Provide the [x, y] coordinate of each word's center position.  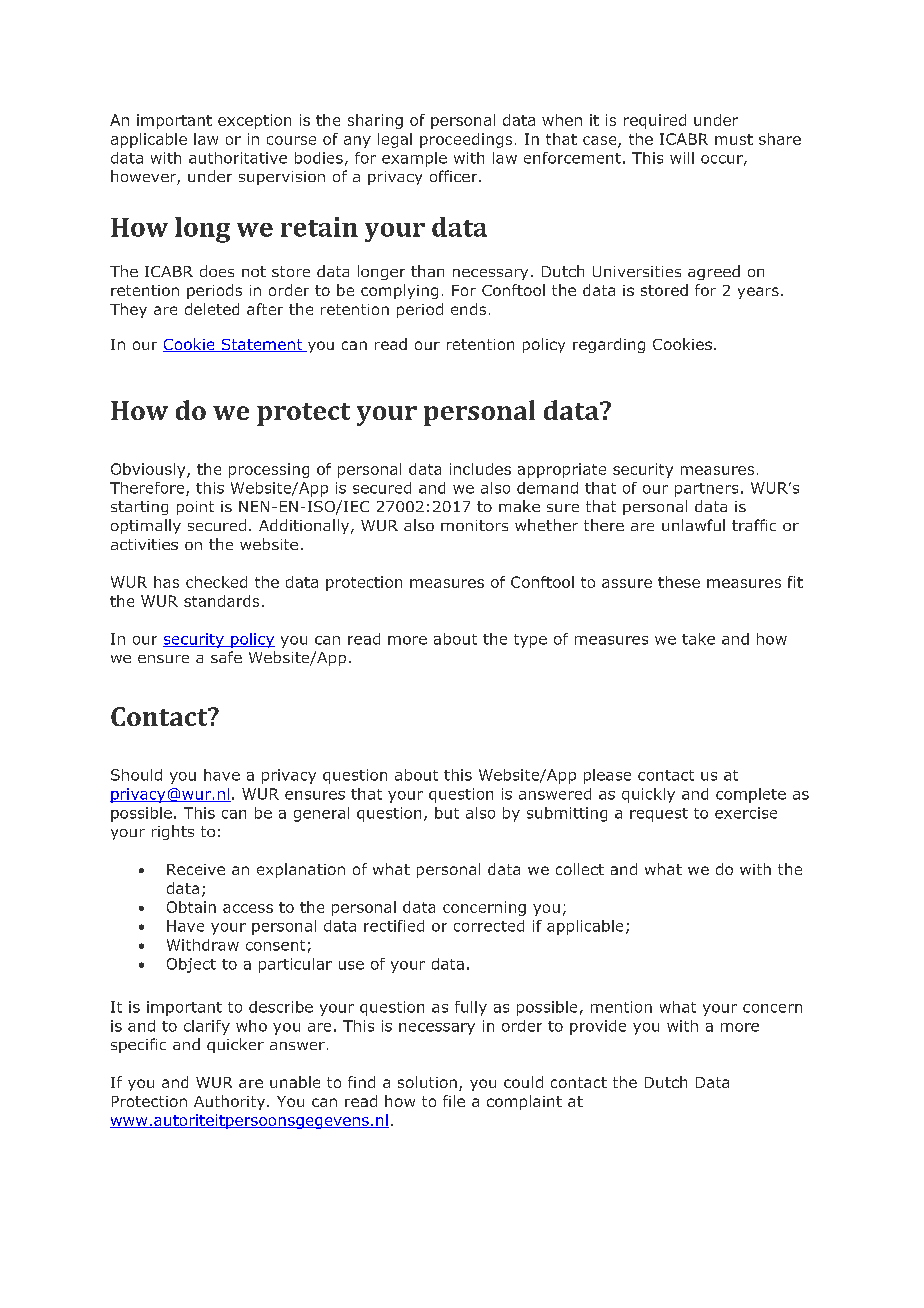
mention [621, 1007]
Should [136, 775]
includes [480, 469]
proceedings [466, 140]
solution [427, 1082]
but [447, 813]
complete [751, 795]
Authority [231, 1102]
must [734, 139]
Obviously [149, 470]
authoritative [238, 158]
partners [706, 490]
